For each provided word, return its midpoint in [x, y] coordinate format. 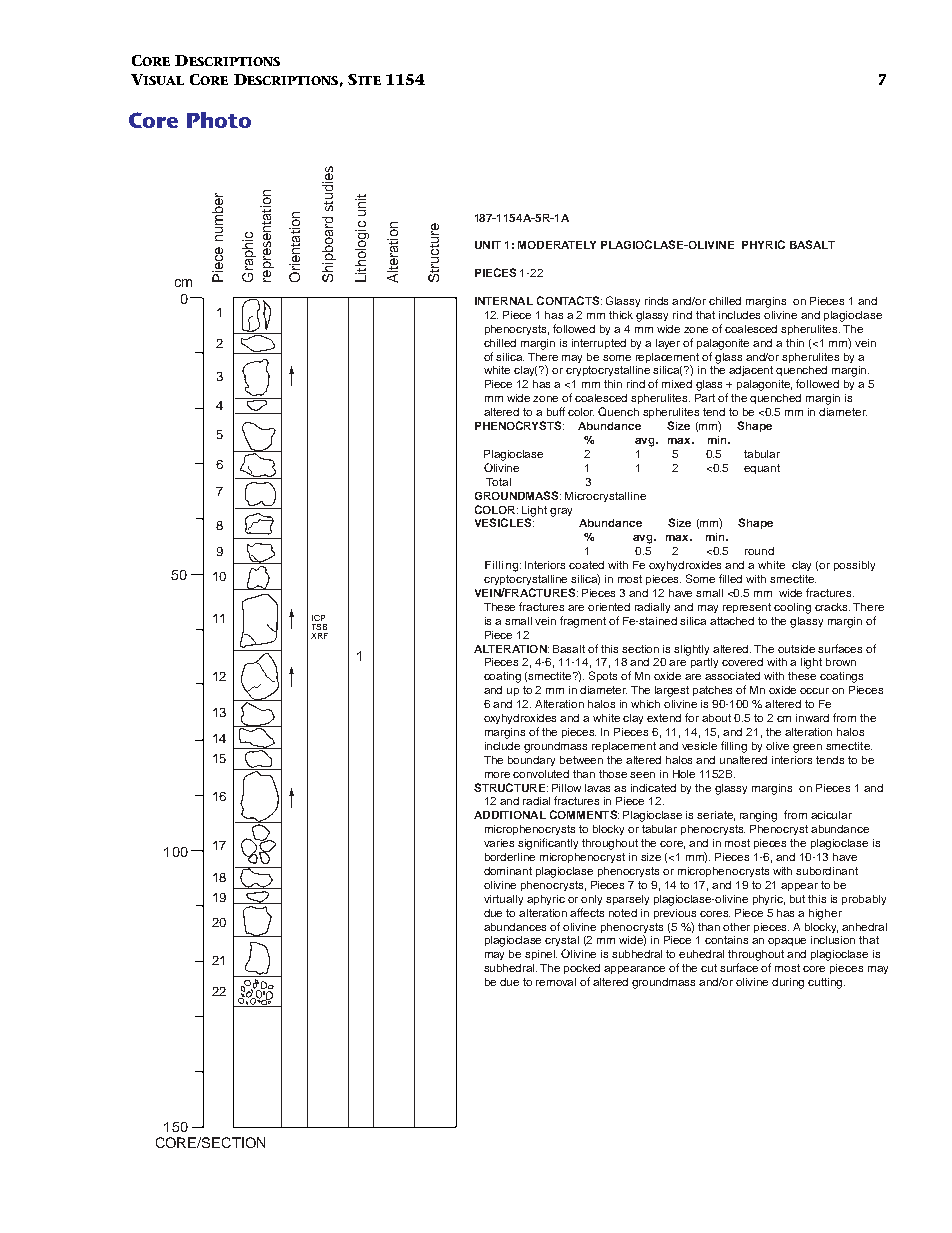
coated [586, 565]
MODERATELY [557, 245]
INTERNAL [504, 301]
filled [730, 578]
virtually [503, 900]
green [807, 748]
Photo [219, 120]
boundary [531, 761]
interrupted [599, 344]
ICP [318, 618]
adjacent [751, 371]
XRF [319, 636]
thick [621, 315]
